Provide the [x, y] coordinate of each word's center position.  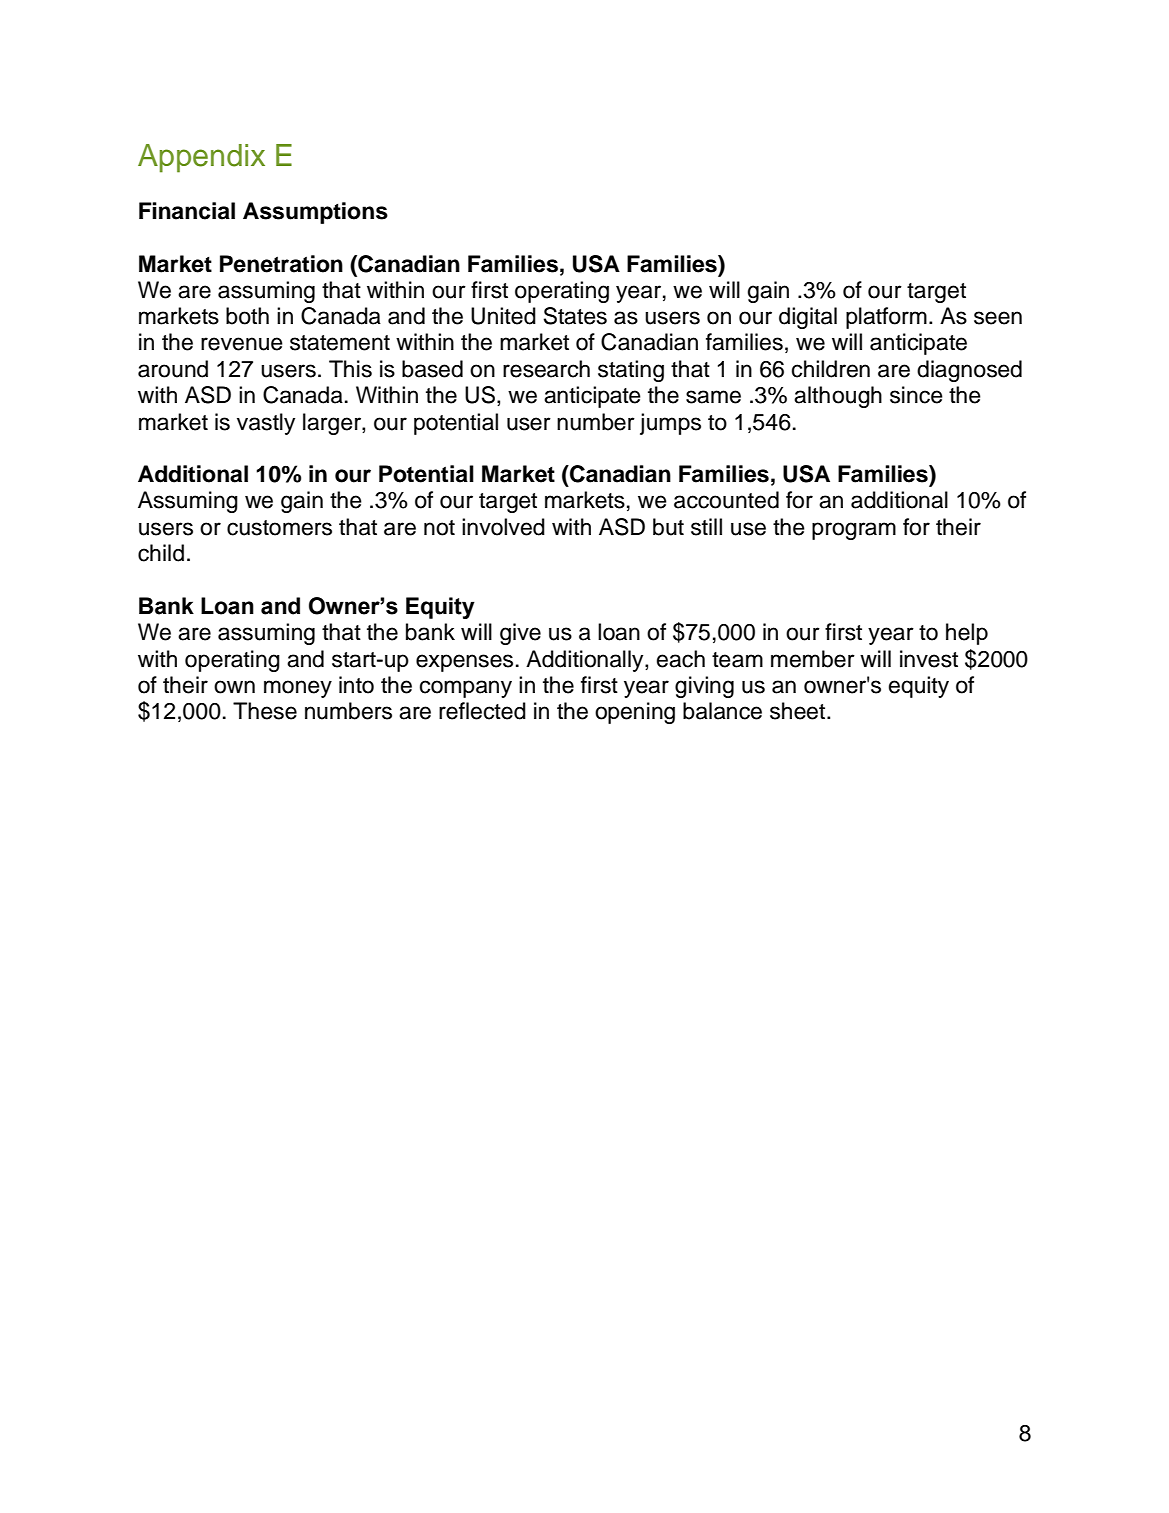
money [298, 689]
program [854, 531]
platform [886, 318]
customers [279, 528]
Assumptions [315, 213]
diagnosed [969, 371]
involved [503, 527]
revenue [242, 344]
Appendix [201, 158]
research [546, 369]
